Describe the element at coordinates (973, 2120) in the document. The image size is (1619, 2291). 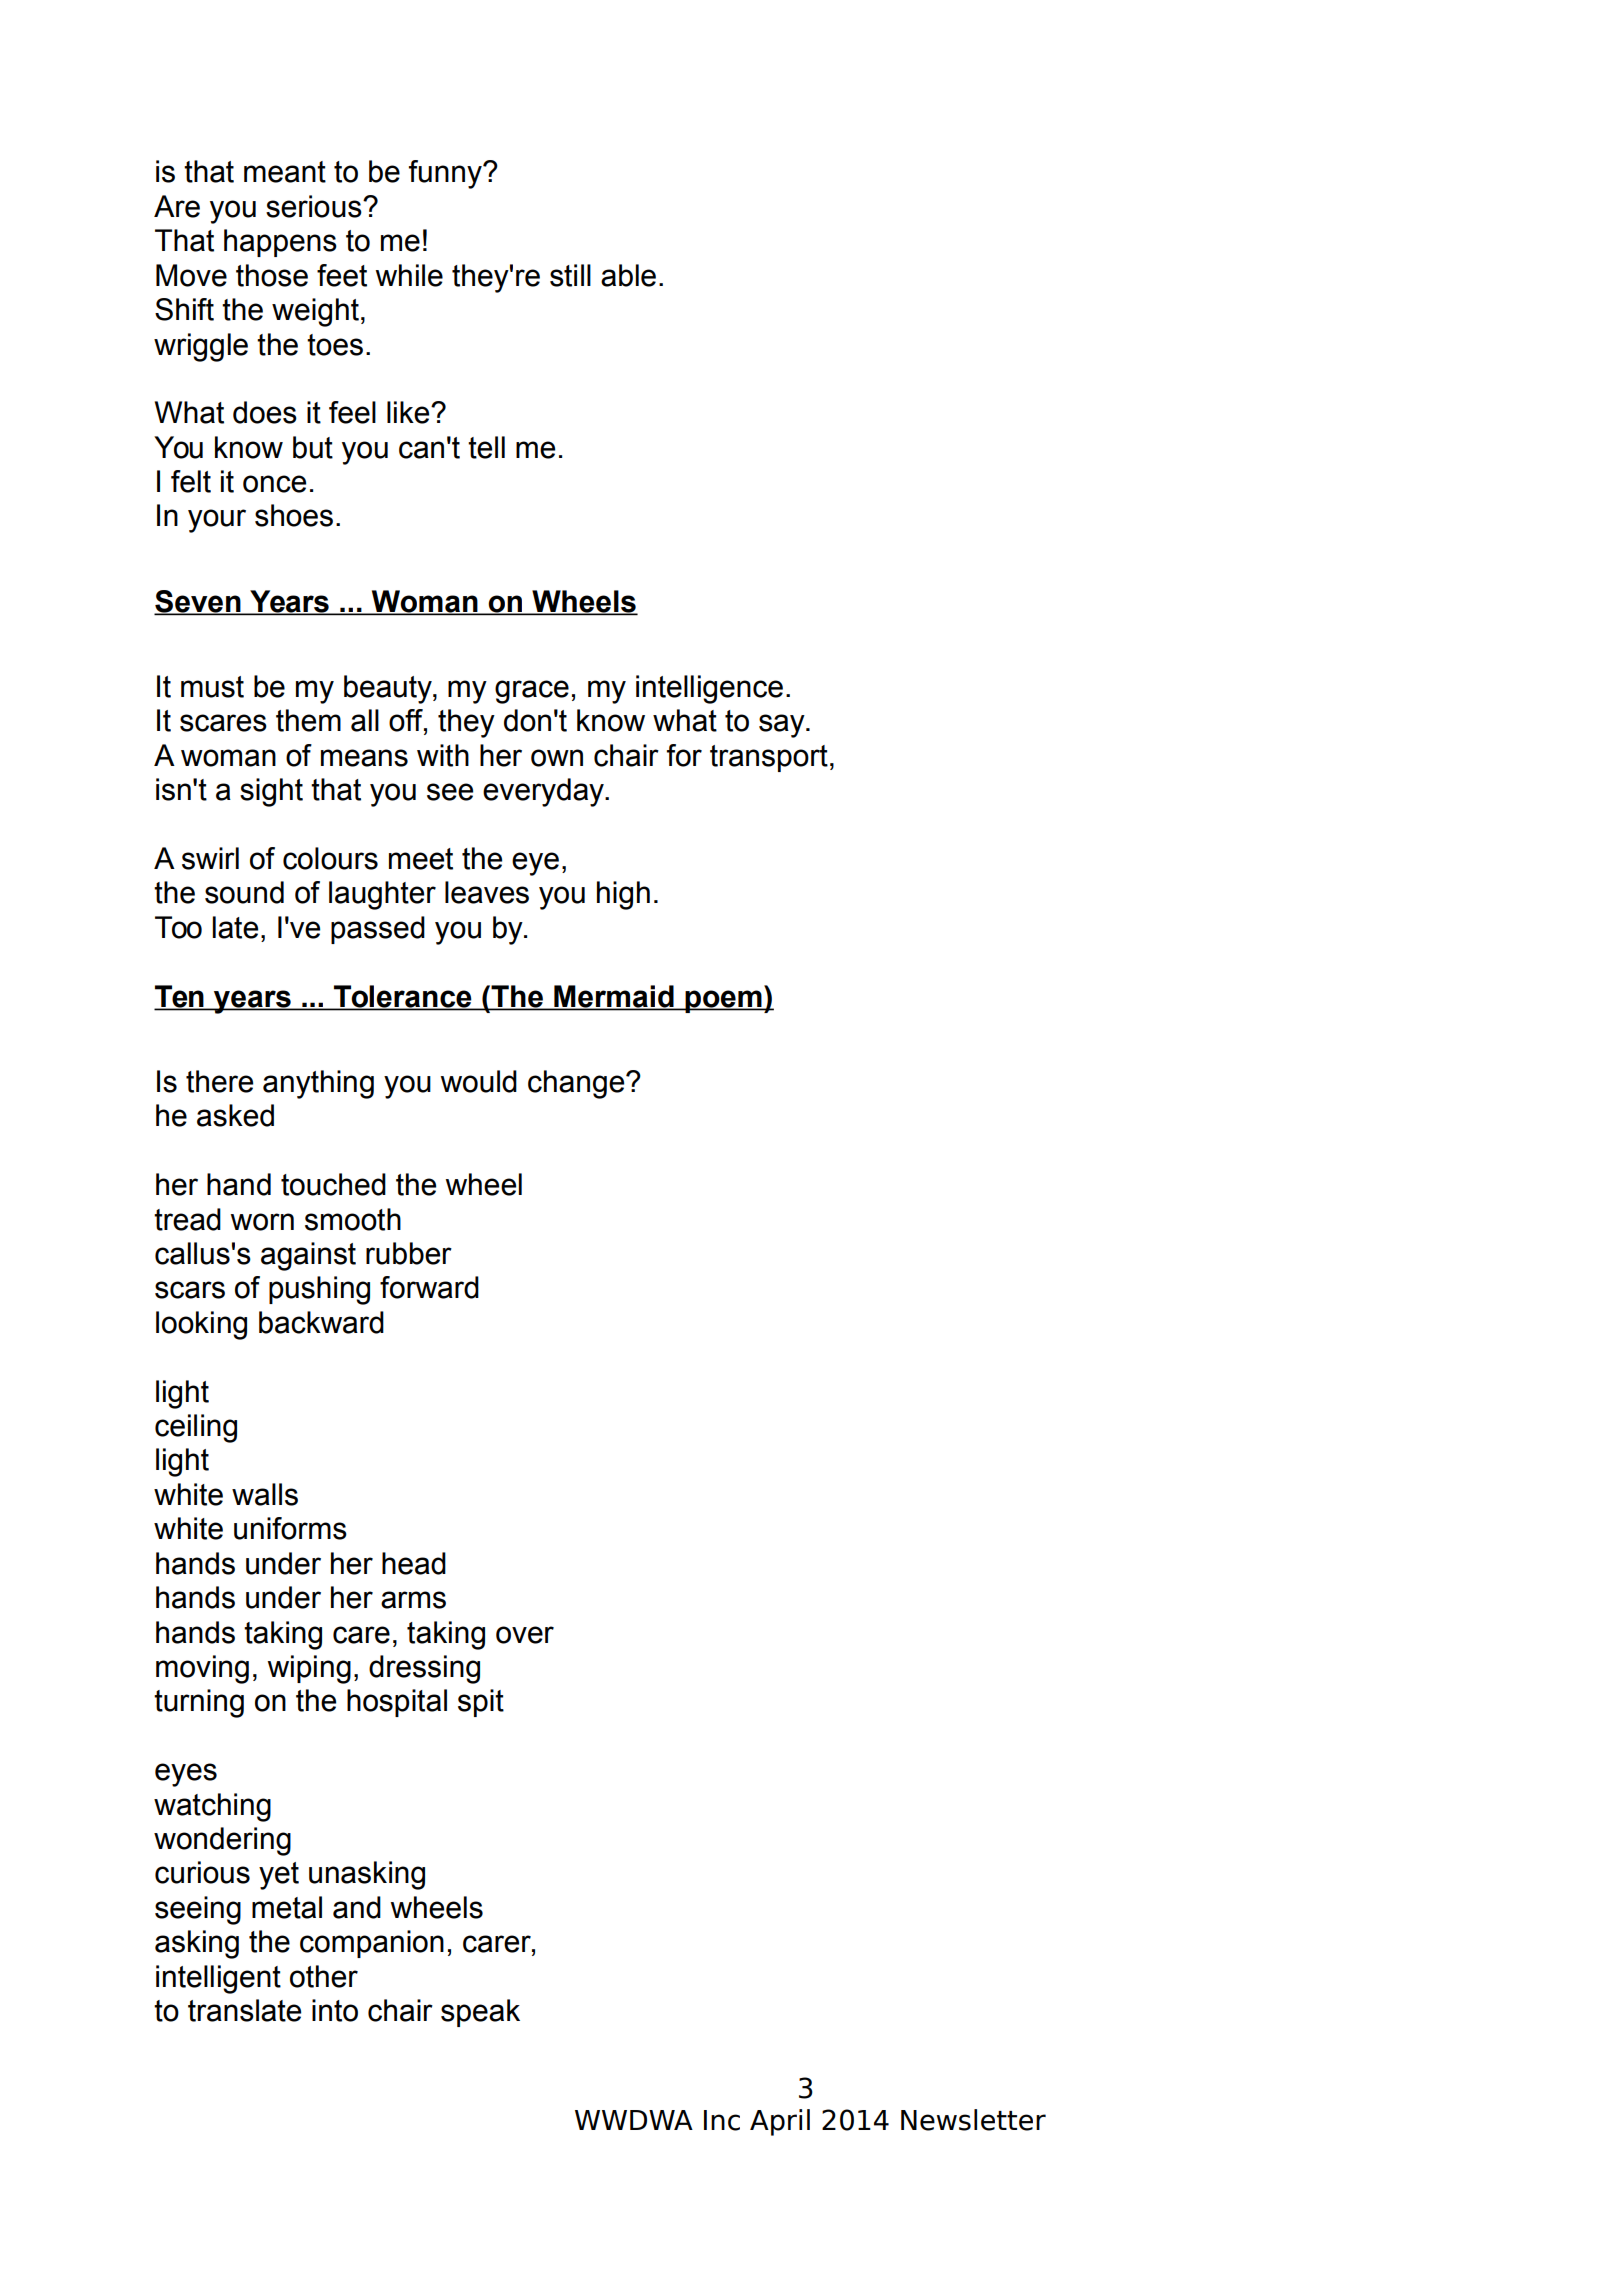
I see `Newsletter` at that location.
